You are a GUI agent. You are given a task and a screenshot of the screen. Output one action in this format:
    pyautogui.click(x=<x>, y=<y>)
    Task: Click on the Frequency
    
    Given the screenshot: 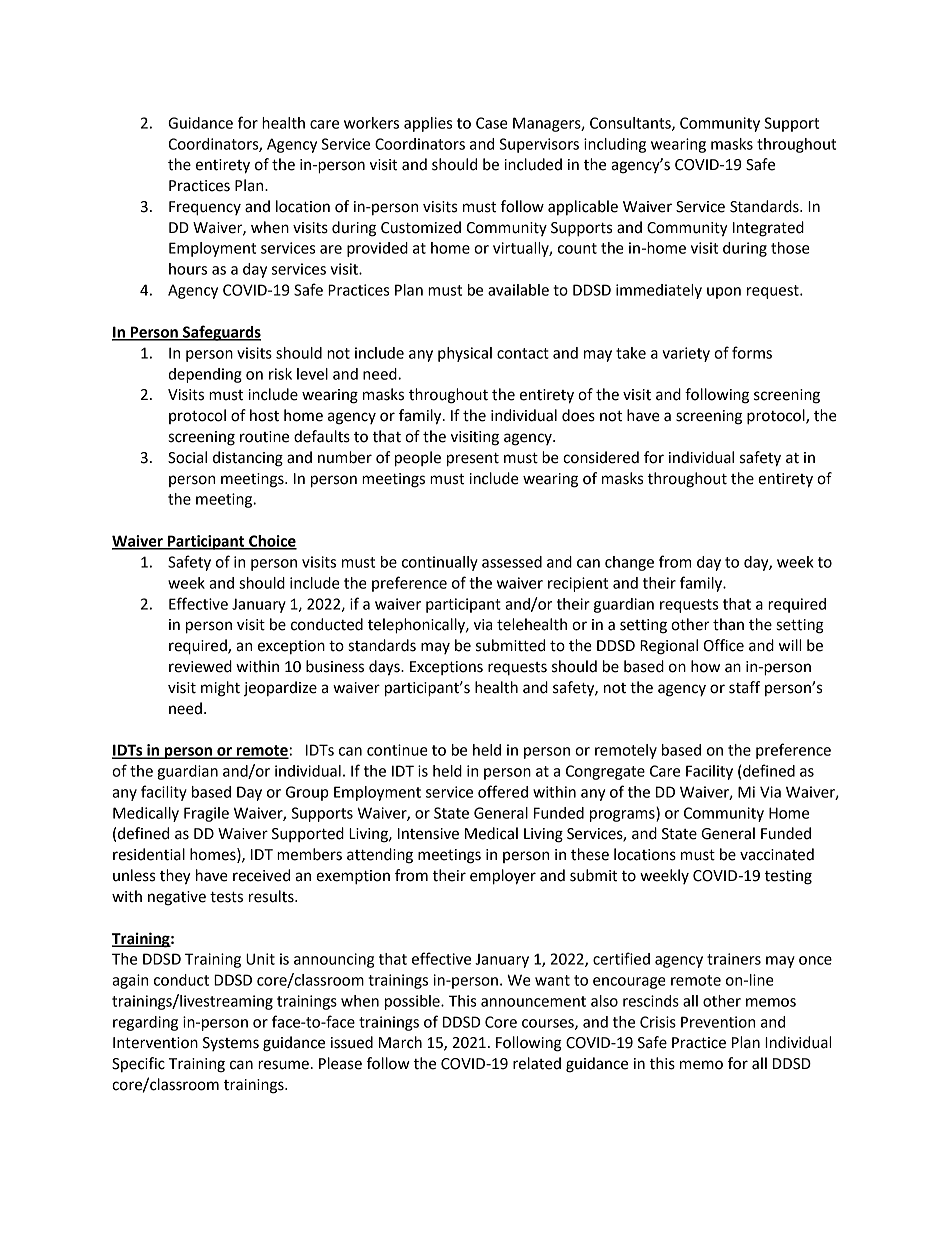 What is the action you would take?
    pyautogui.click(x=205, y=208)
